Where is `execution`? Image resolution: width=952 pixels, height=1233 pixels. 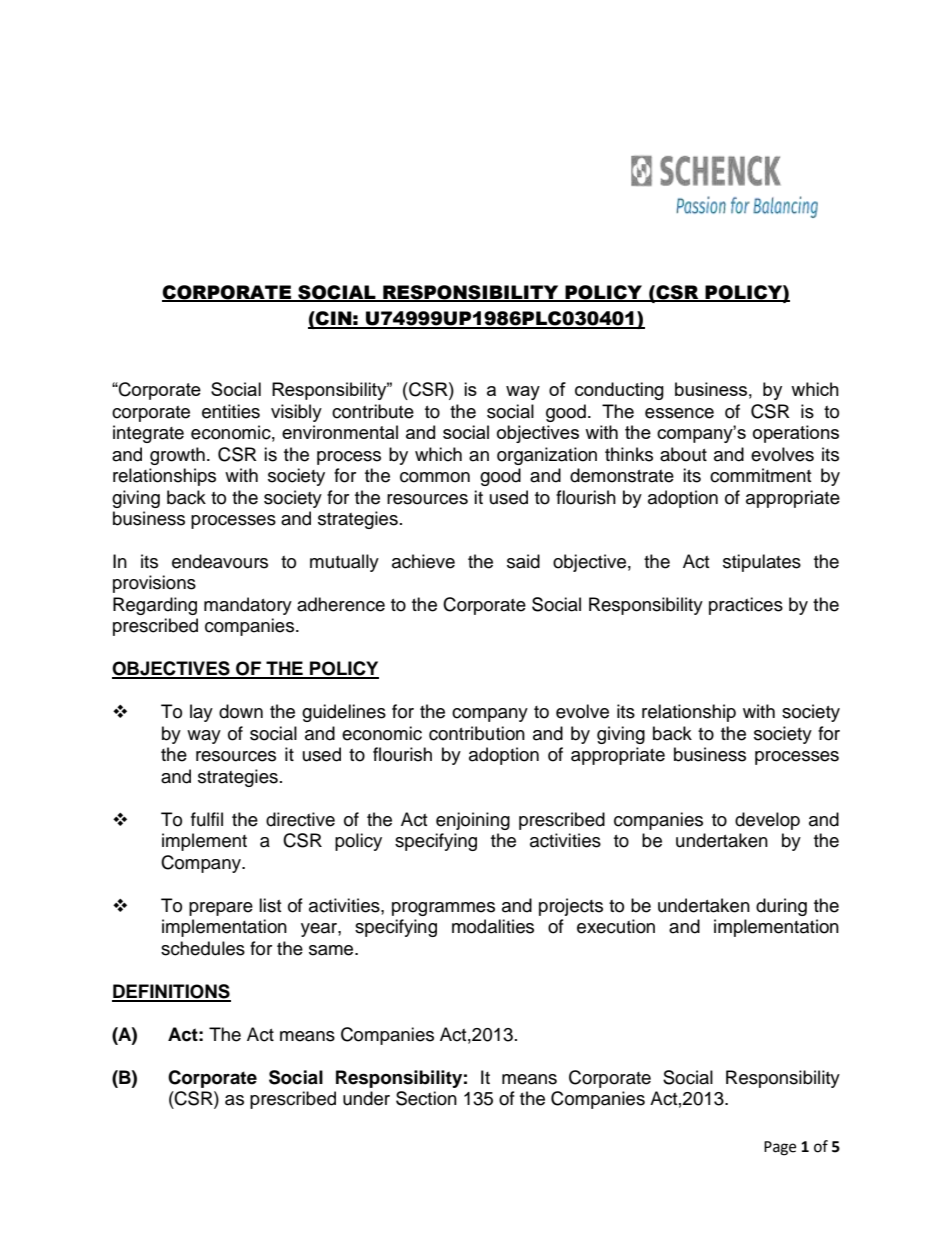 execution is located at coordinates (616, 926).
